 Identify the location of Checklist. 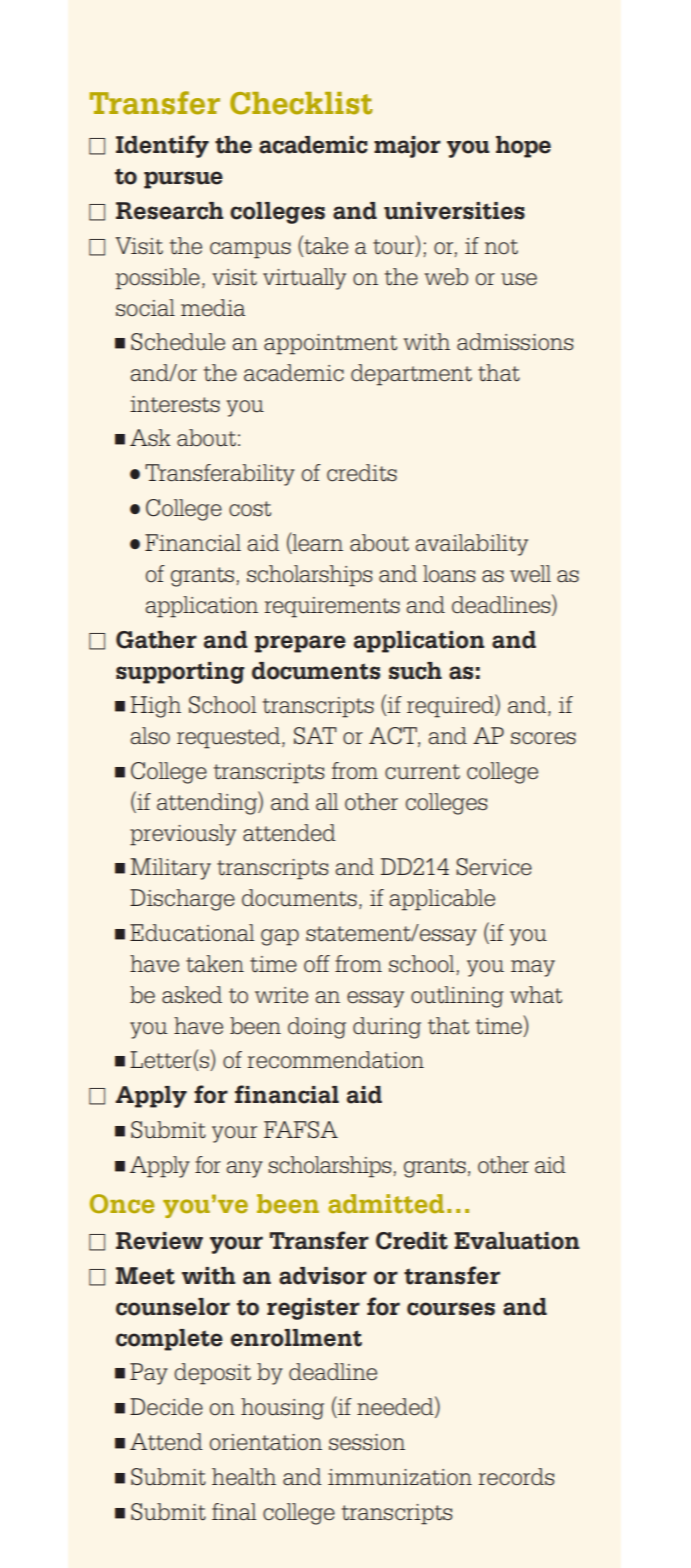
(301, 103).
